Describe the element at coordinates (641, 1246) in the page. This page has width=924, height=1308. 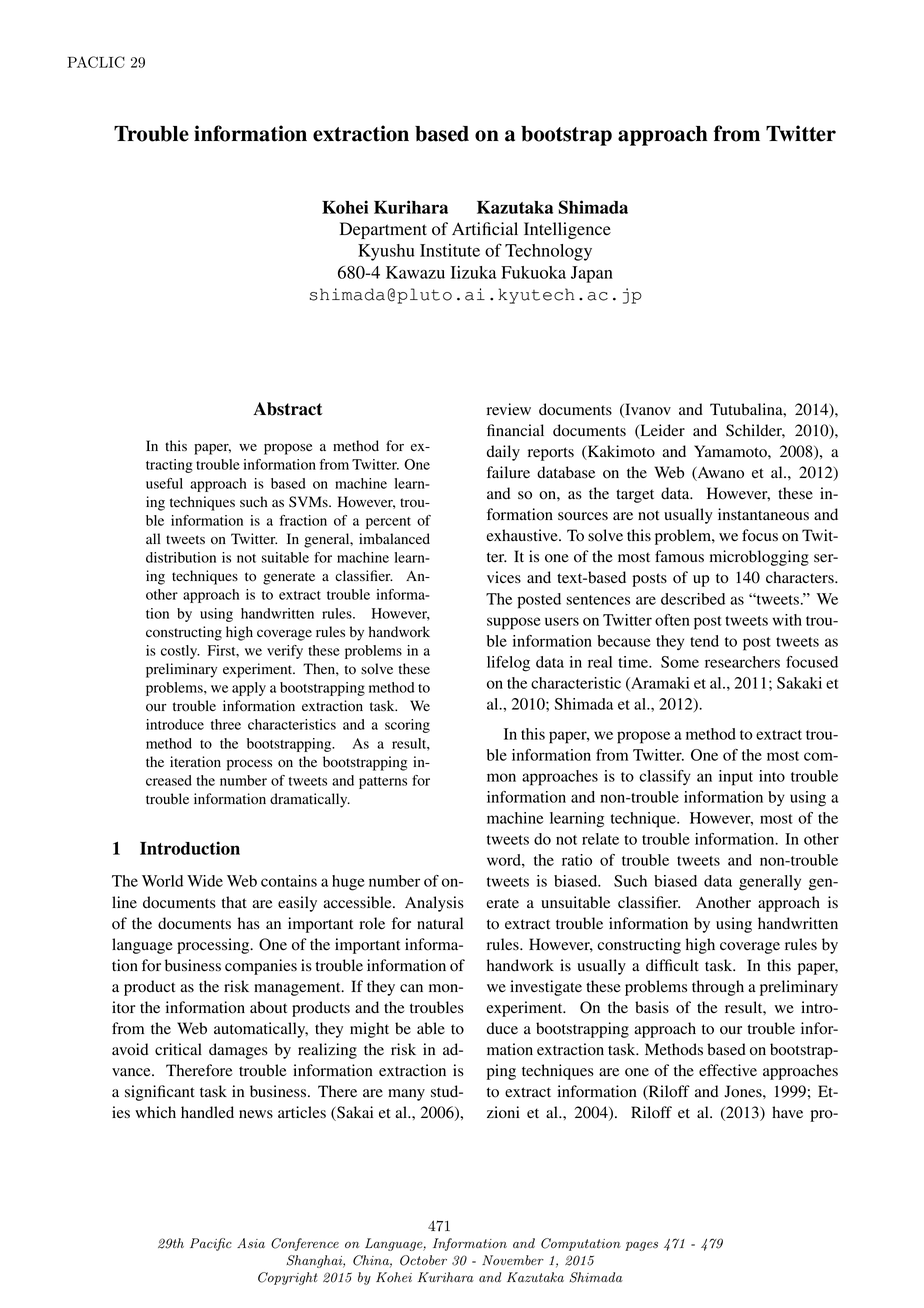
I see `pages` at that location.
